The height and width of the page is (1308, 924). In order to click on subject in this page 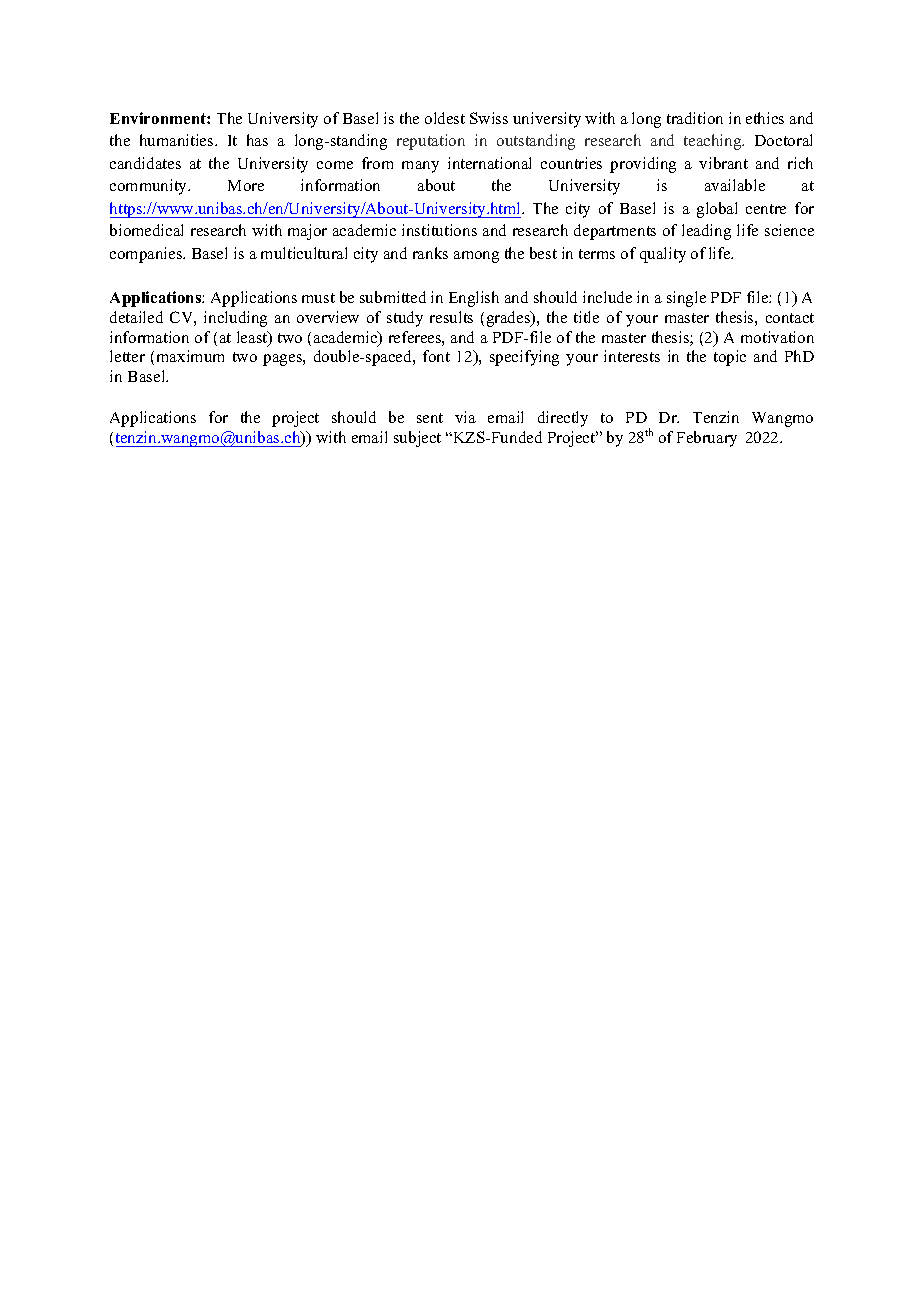, I will do `click(417, 439)`.
